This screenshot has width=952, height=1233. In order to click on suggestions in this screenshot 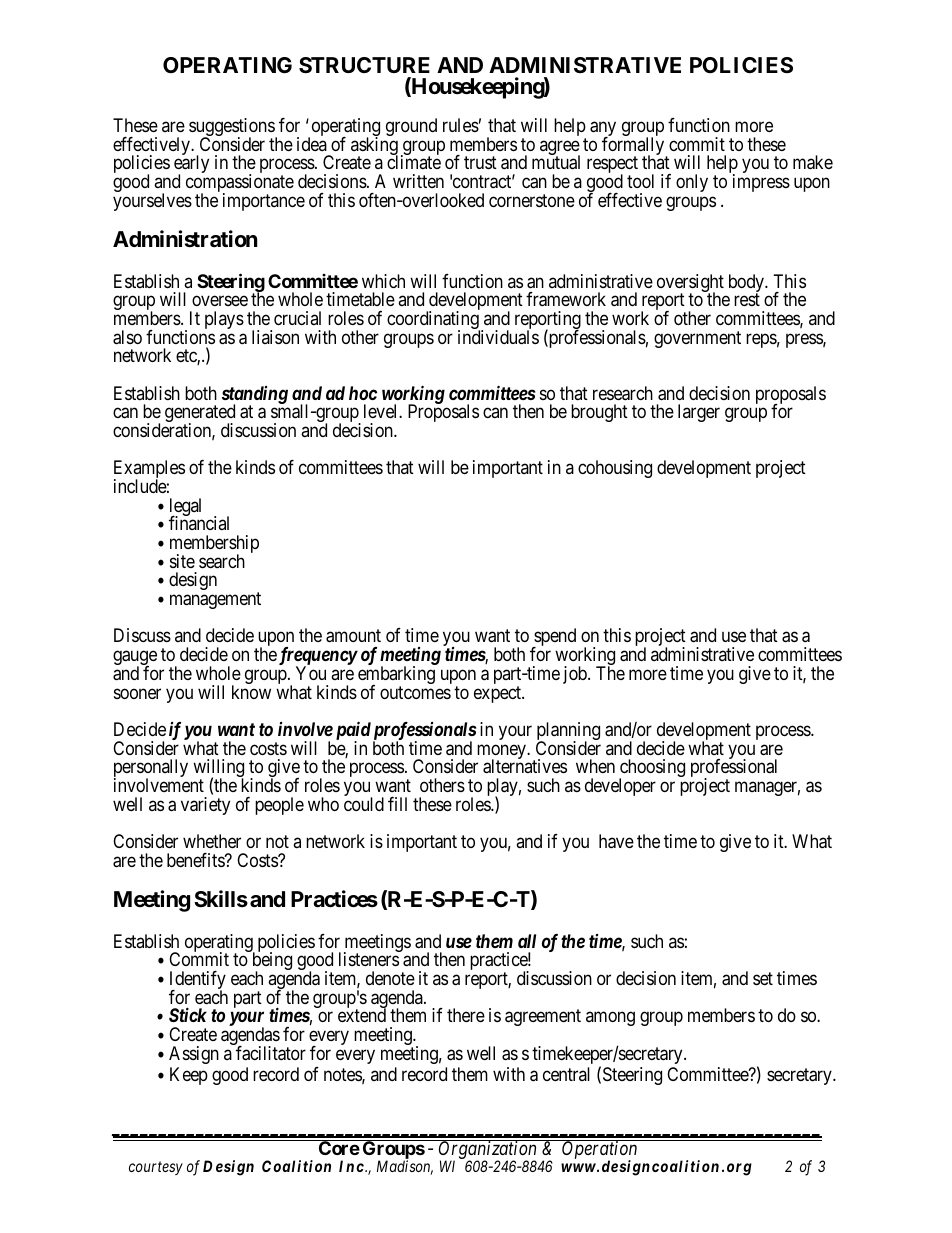, I will do `click(232, 128)`.
